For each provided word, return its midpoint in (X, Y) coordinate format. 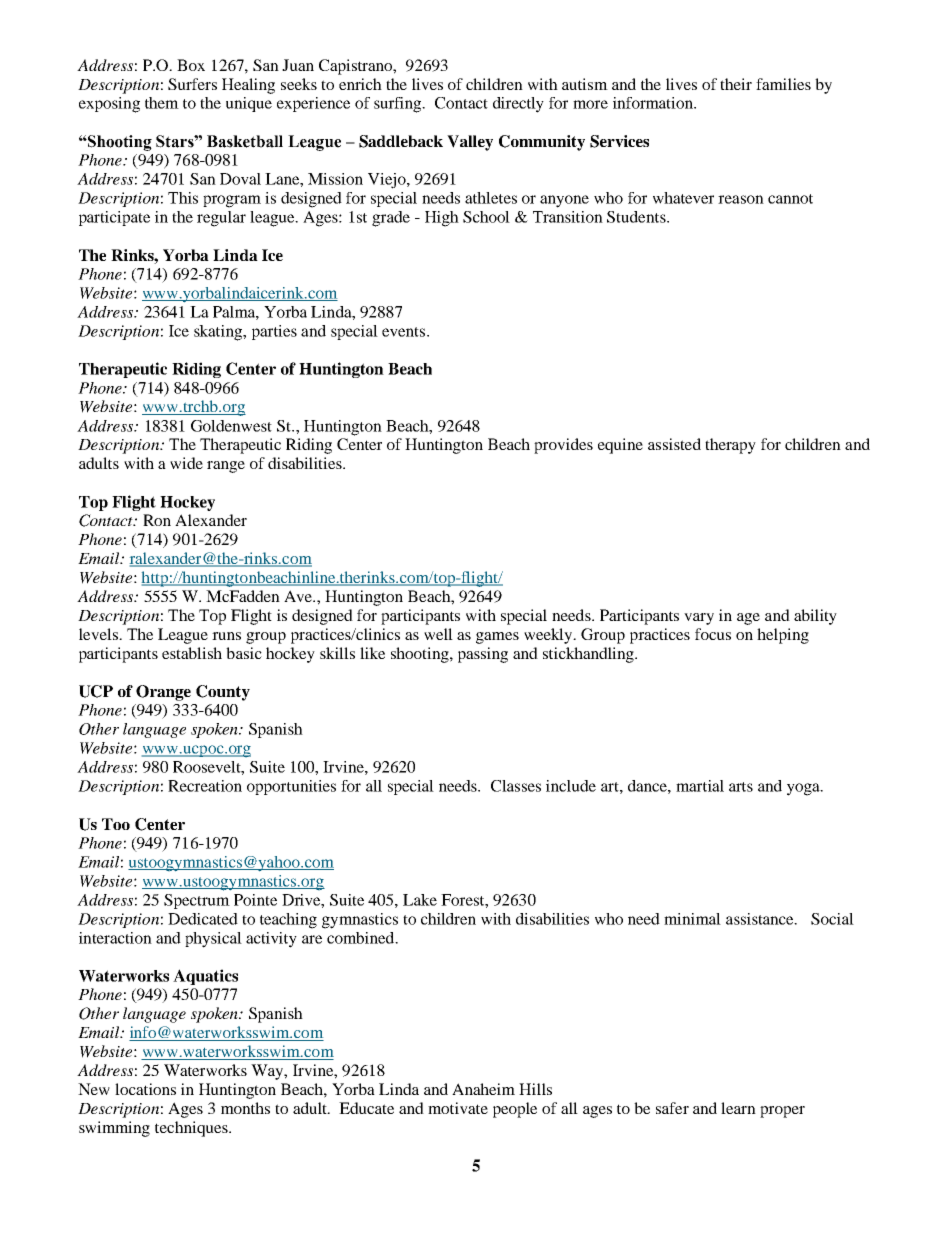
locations (145, 1089)
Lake (420, 900)
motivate (458, 1108)
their (736, 84)
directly (518, 105)
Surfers (192, 84)
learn (738, 1108)
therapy (730, 446)
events (405, 332)
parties (274, 332)
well (438, 634)
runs (226, 636)
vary (699, 619)
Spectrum (197, 901)
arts (741, 787)
